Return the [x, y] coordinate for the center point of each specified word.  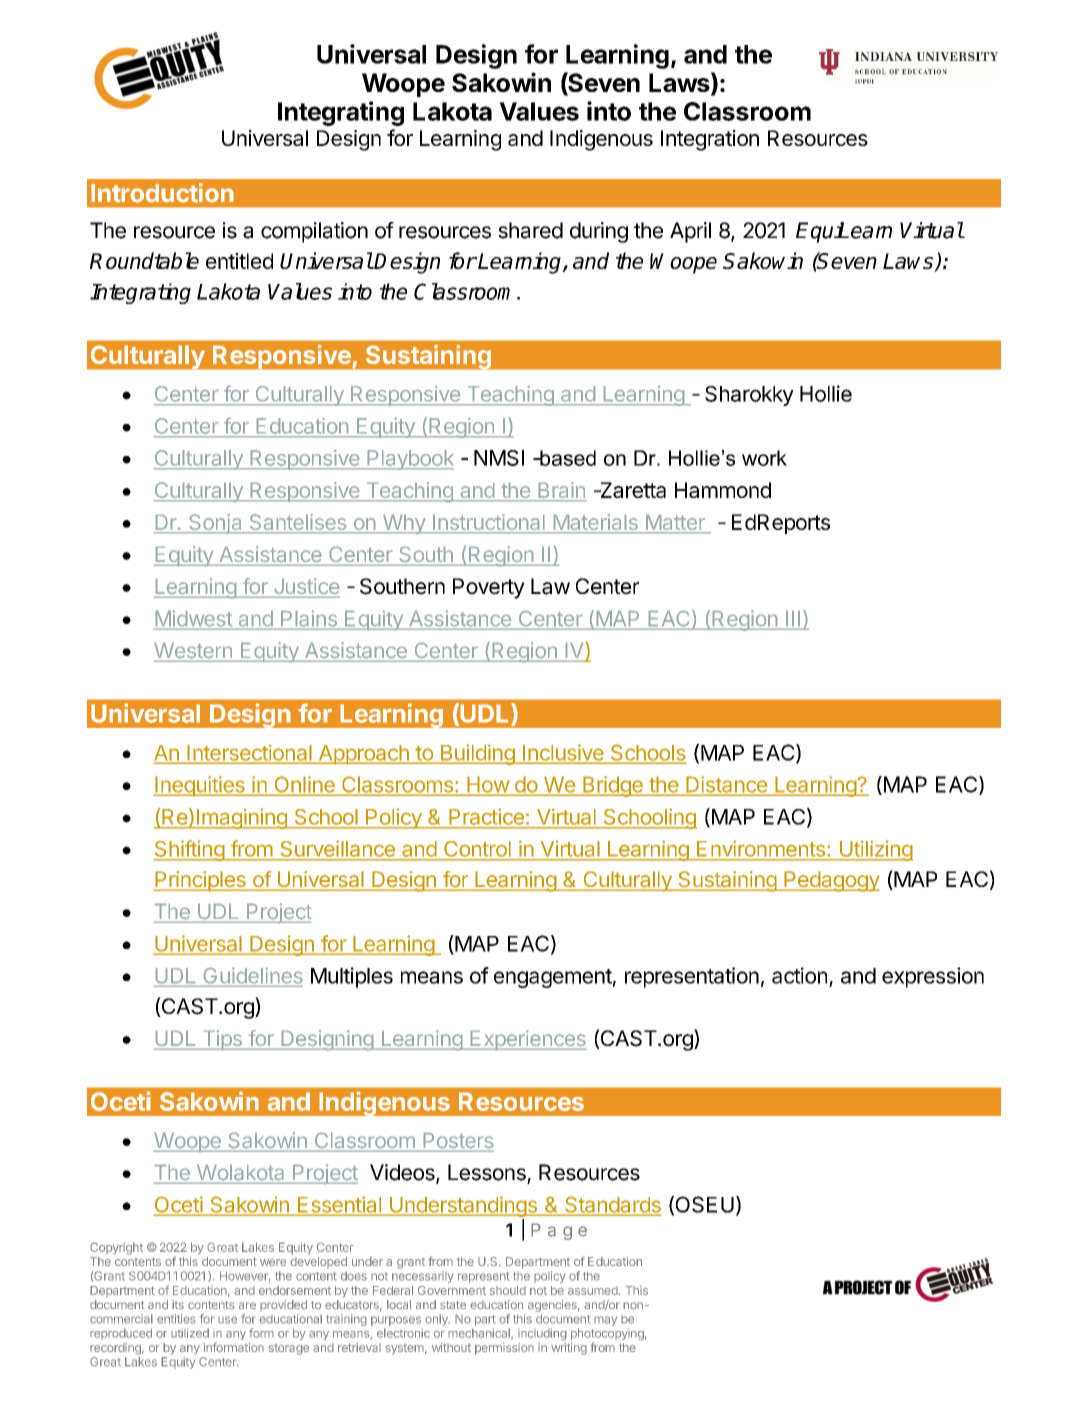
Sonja [216, 524]
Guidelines [253, 975]
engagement [553, 978]
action [799, 975]
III [793, 618]
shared [530, 230]
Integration [710, 140]
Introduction [162, 193]
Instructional [488, 523]
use [227, 1320]
